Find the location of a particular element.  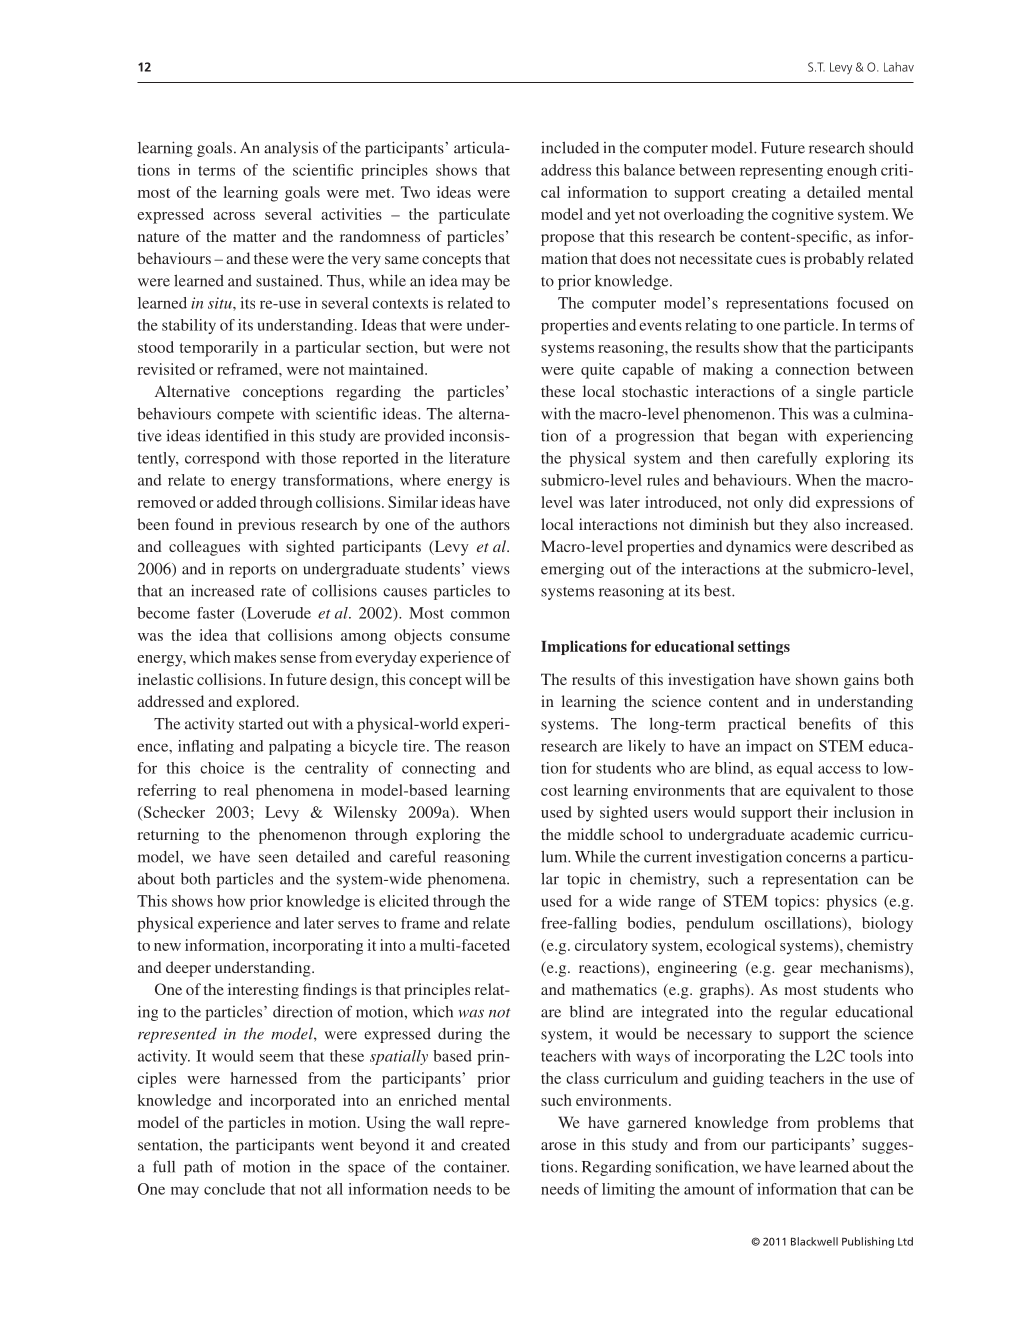

benefits is located at coordinates (825, 723).
